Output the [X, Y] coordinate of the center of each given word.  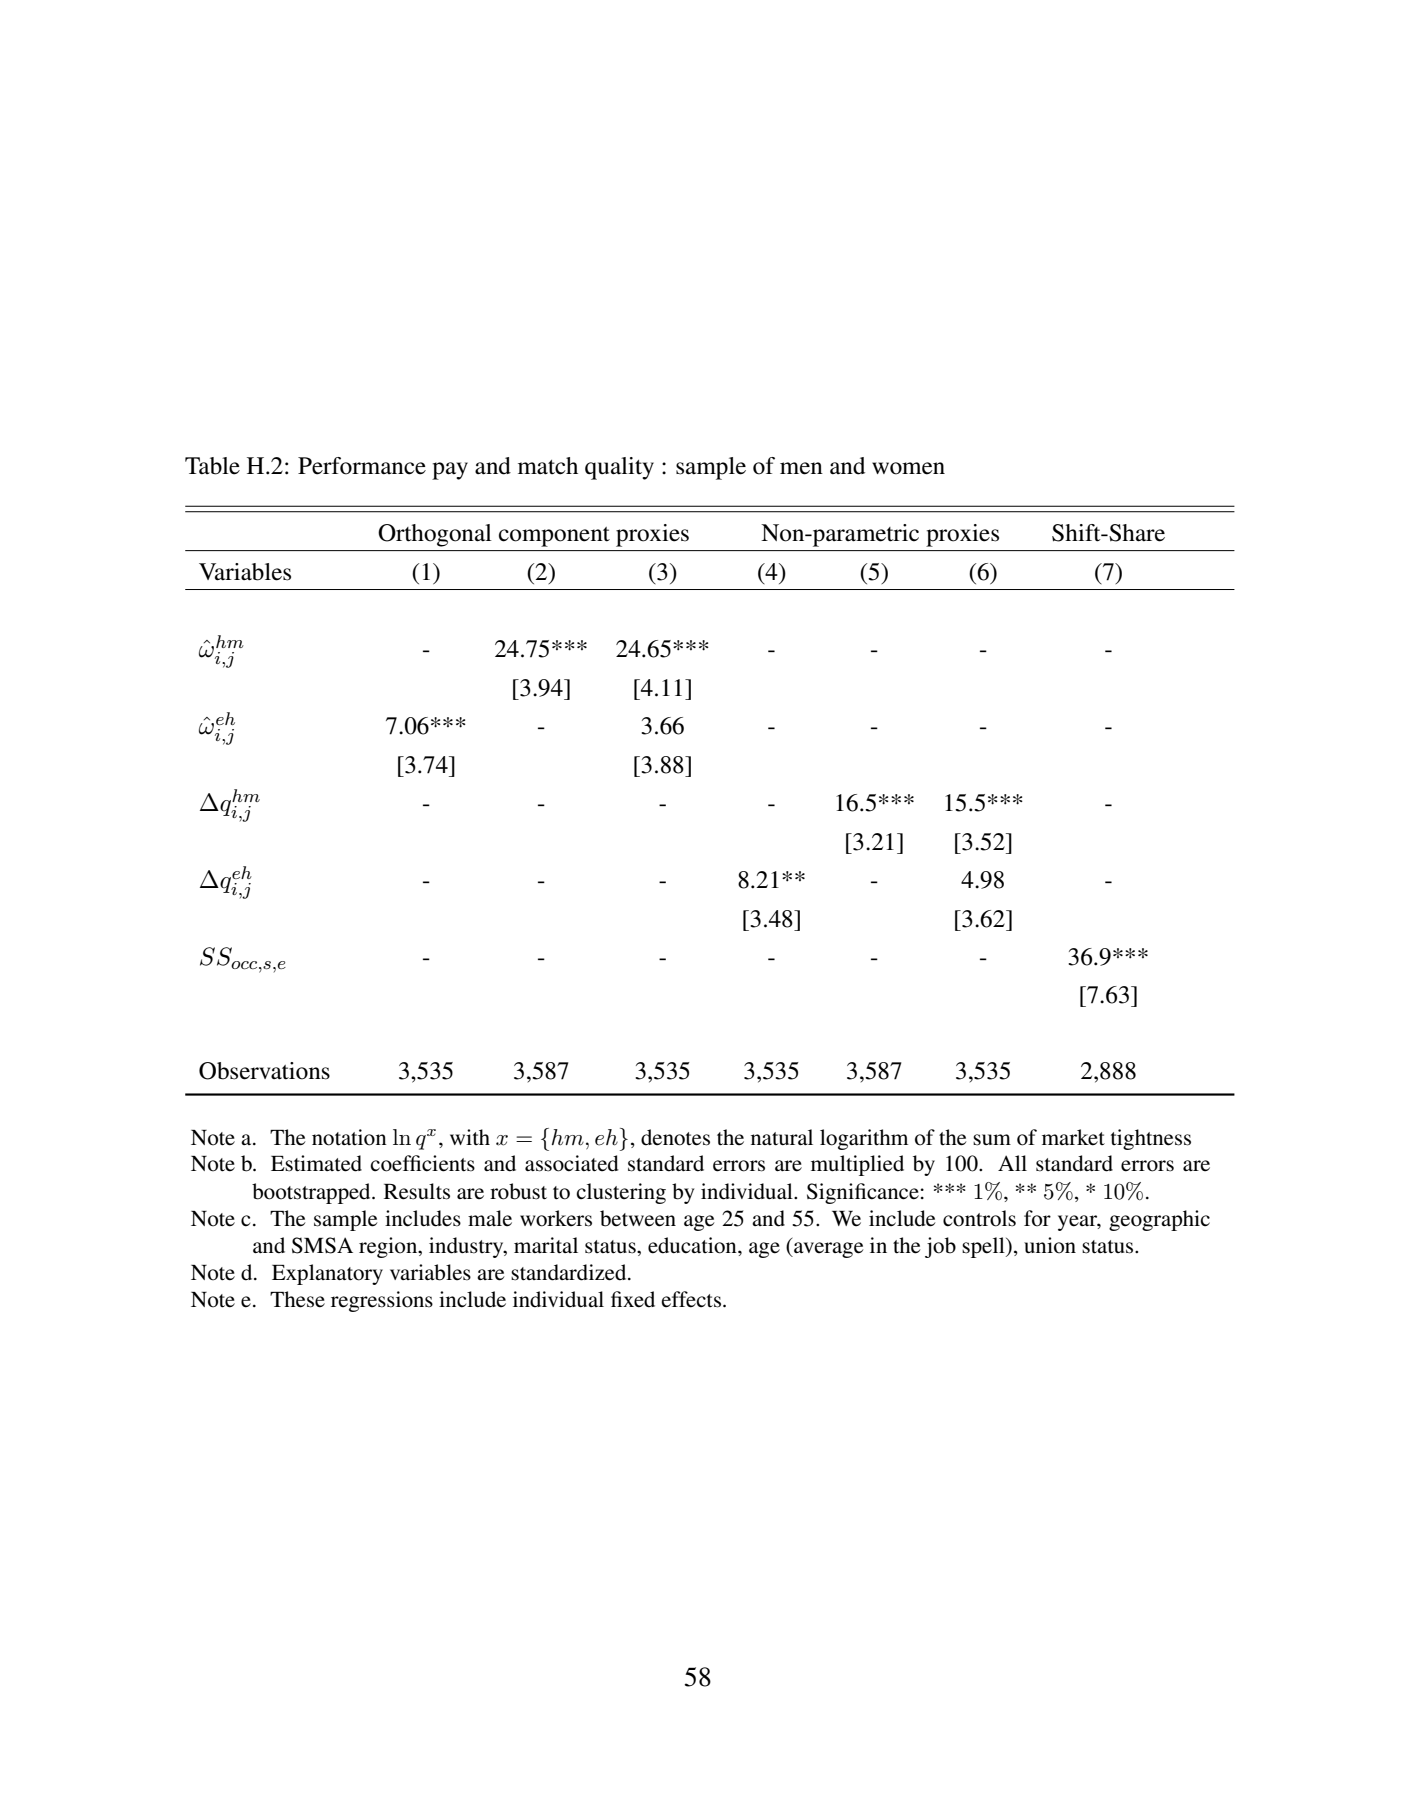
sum [992, 1140]
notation [349, 1137]
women [908, 468]
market [1073, 1137]
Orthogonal [435, 535]
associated [572, 1163]
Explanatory [327, 1274]
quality [619, 468]
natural [782, 1137]
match [548, 466]
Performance [362, 466]
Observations [264, 1071]
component [554, 537]
